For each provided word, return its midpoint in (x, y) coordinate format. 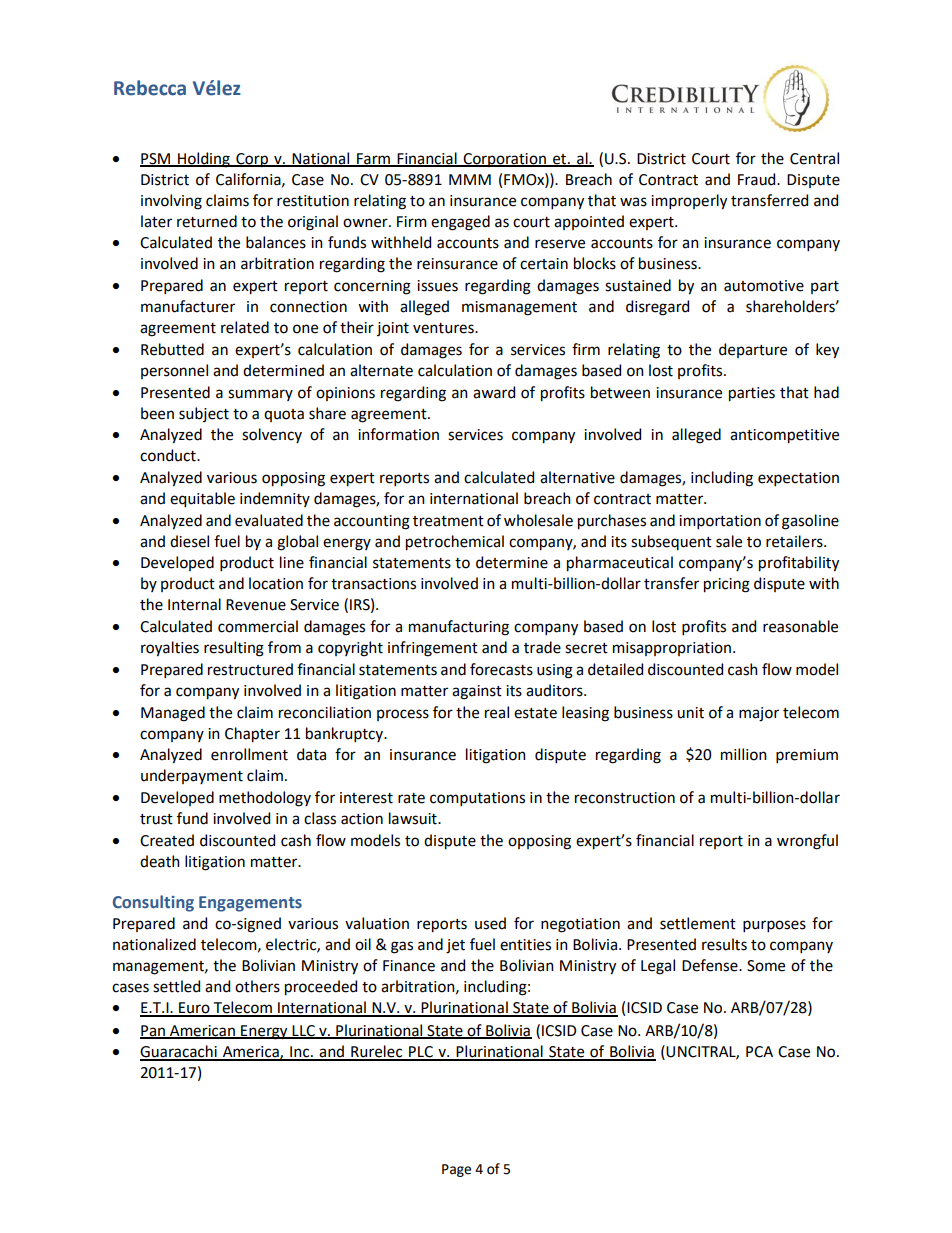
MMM (470, 179)
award (494, 392)
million (744, 754)
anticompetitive (784, 436)
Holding (204, 160)
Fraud (758, 179)
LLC (304, 1031)
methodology (265, 799)
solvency (272, 435)
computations (477, 799)
